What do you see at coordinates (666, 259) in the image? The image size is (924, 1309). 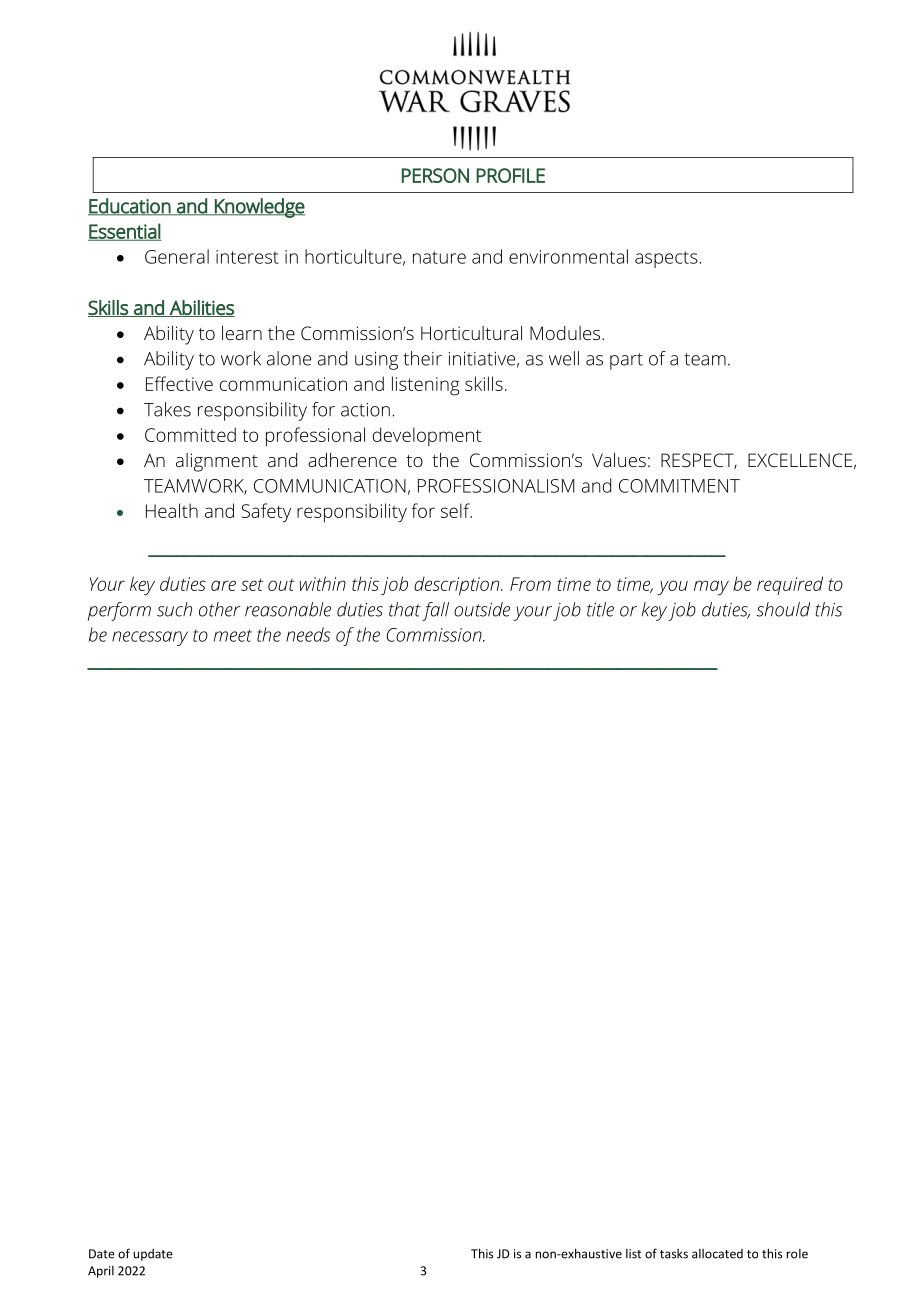 I see `aspects` at bounding box center [666, 259].
